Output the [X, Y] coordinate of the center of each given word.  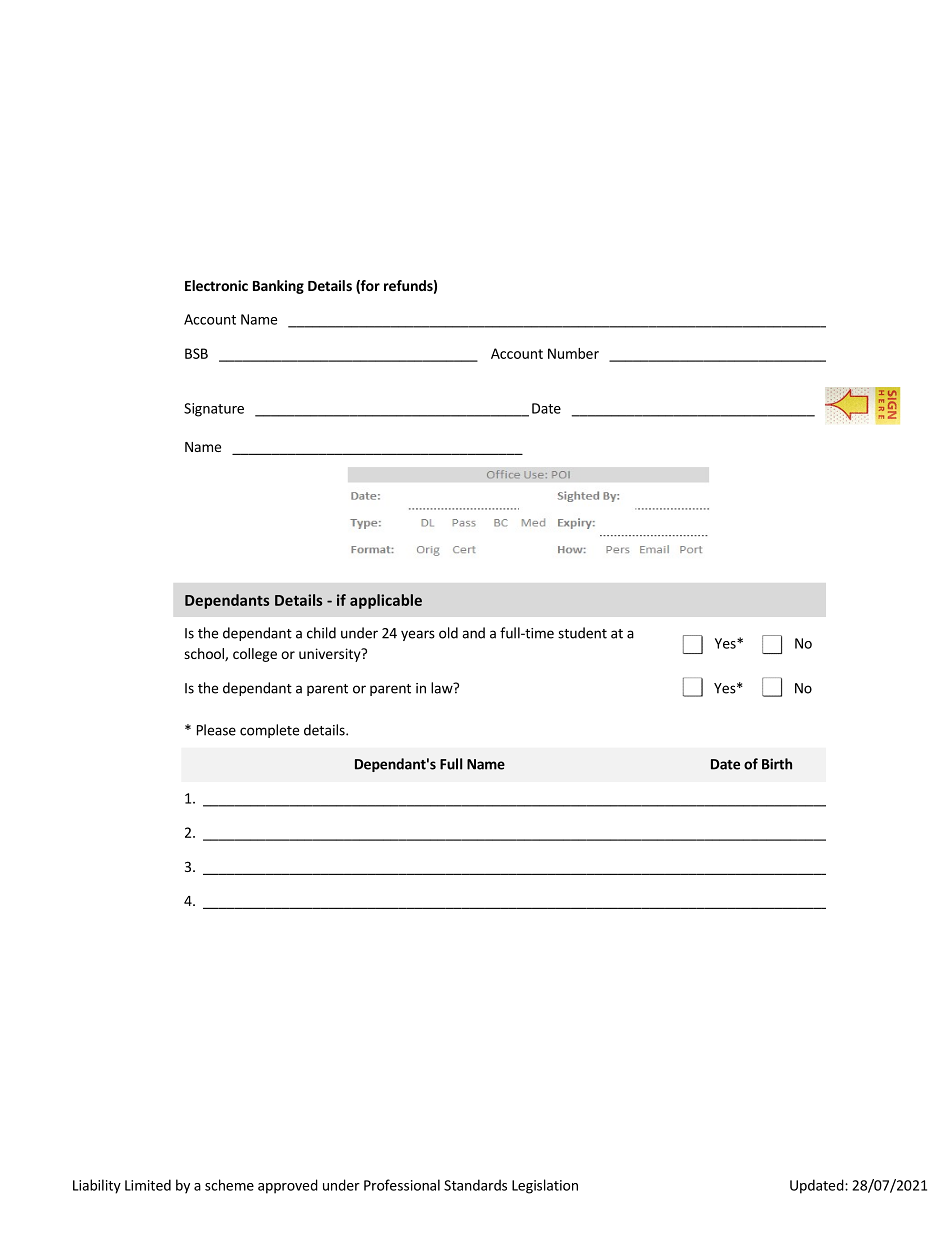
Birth [777, 764]
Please [216, 730]
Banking [278, 287]
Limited [148, 1185]
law [443, 688]
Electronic [216, 285]
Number [573, 353]
